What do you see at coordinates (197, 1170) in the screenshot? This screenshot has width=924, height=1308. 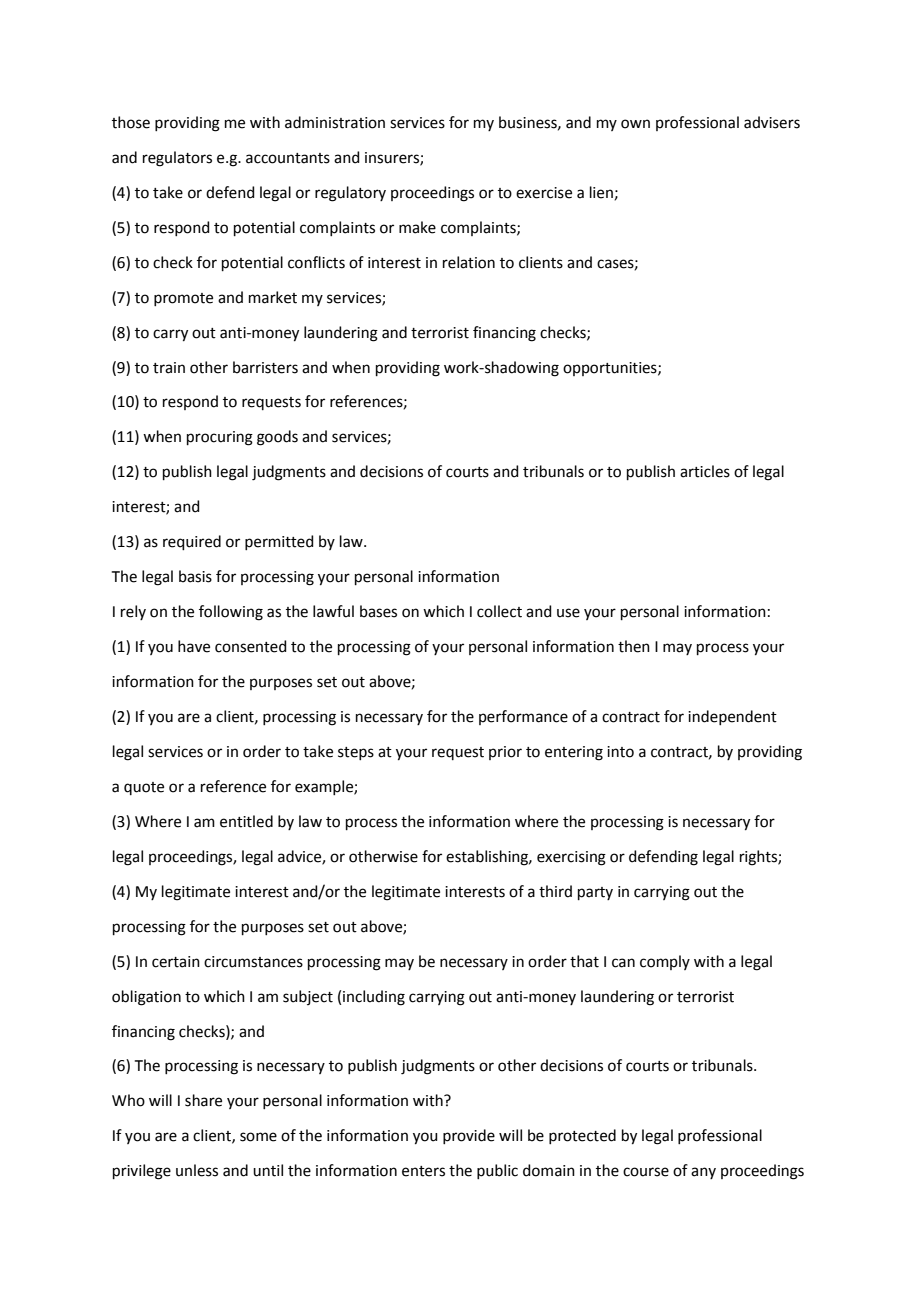 I see `unless` at bounding box center [197, 1170].
